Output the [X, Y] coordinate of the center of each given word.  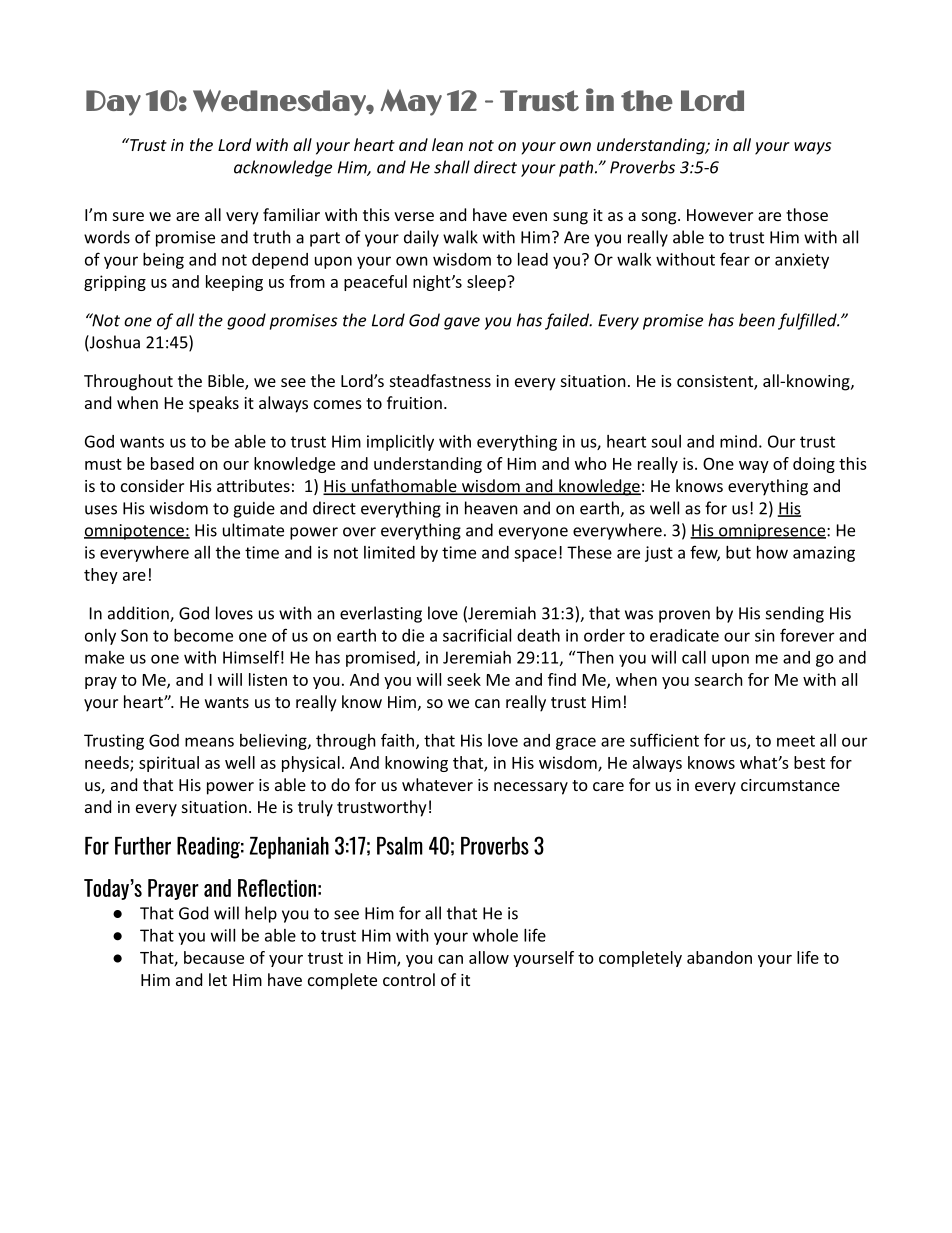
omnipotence [135, 532]
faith [399, 741]
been [757, 320]
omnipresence [772, 532]
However [720, 215]
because [214, 957]
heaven [491, 508]
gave [462, 323]
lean [447, 144]
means [209, 742]
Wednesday [280, 102]
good [246, 321]
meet [796, 741]
